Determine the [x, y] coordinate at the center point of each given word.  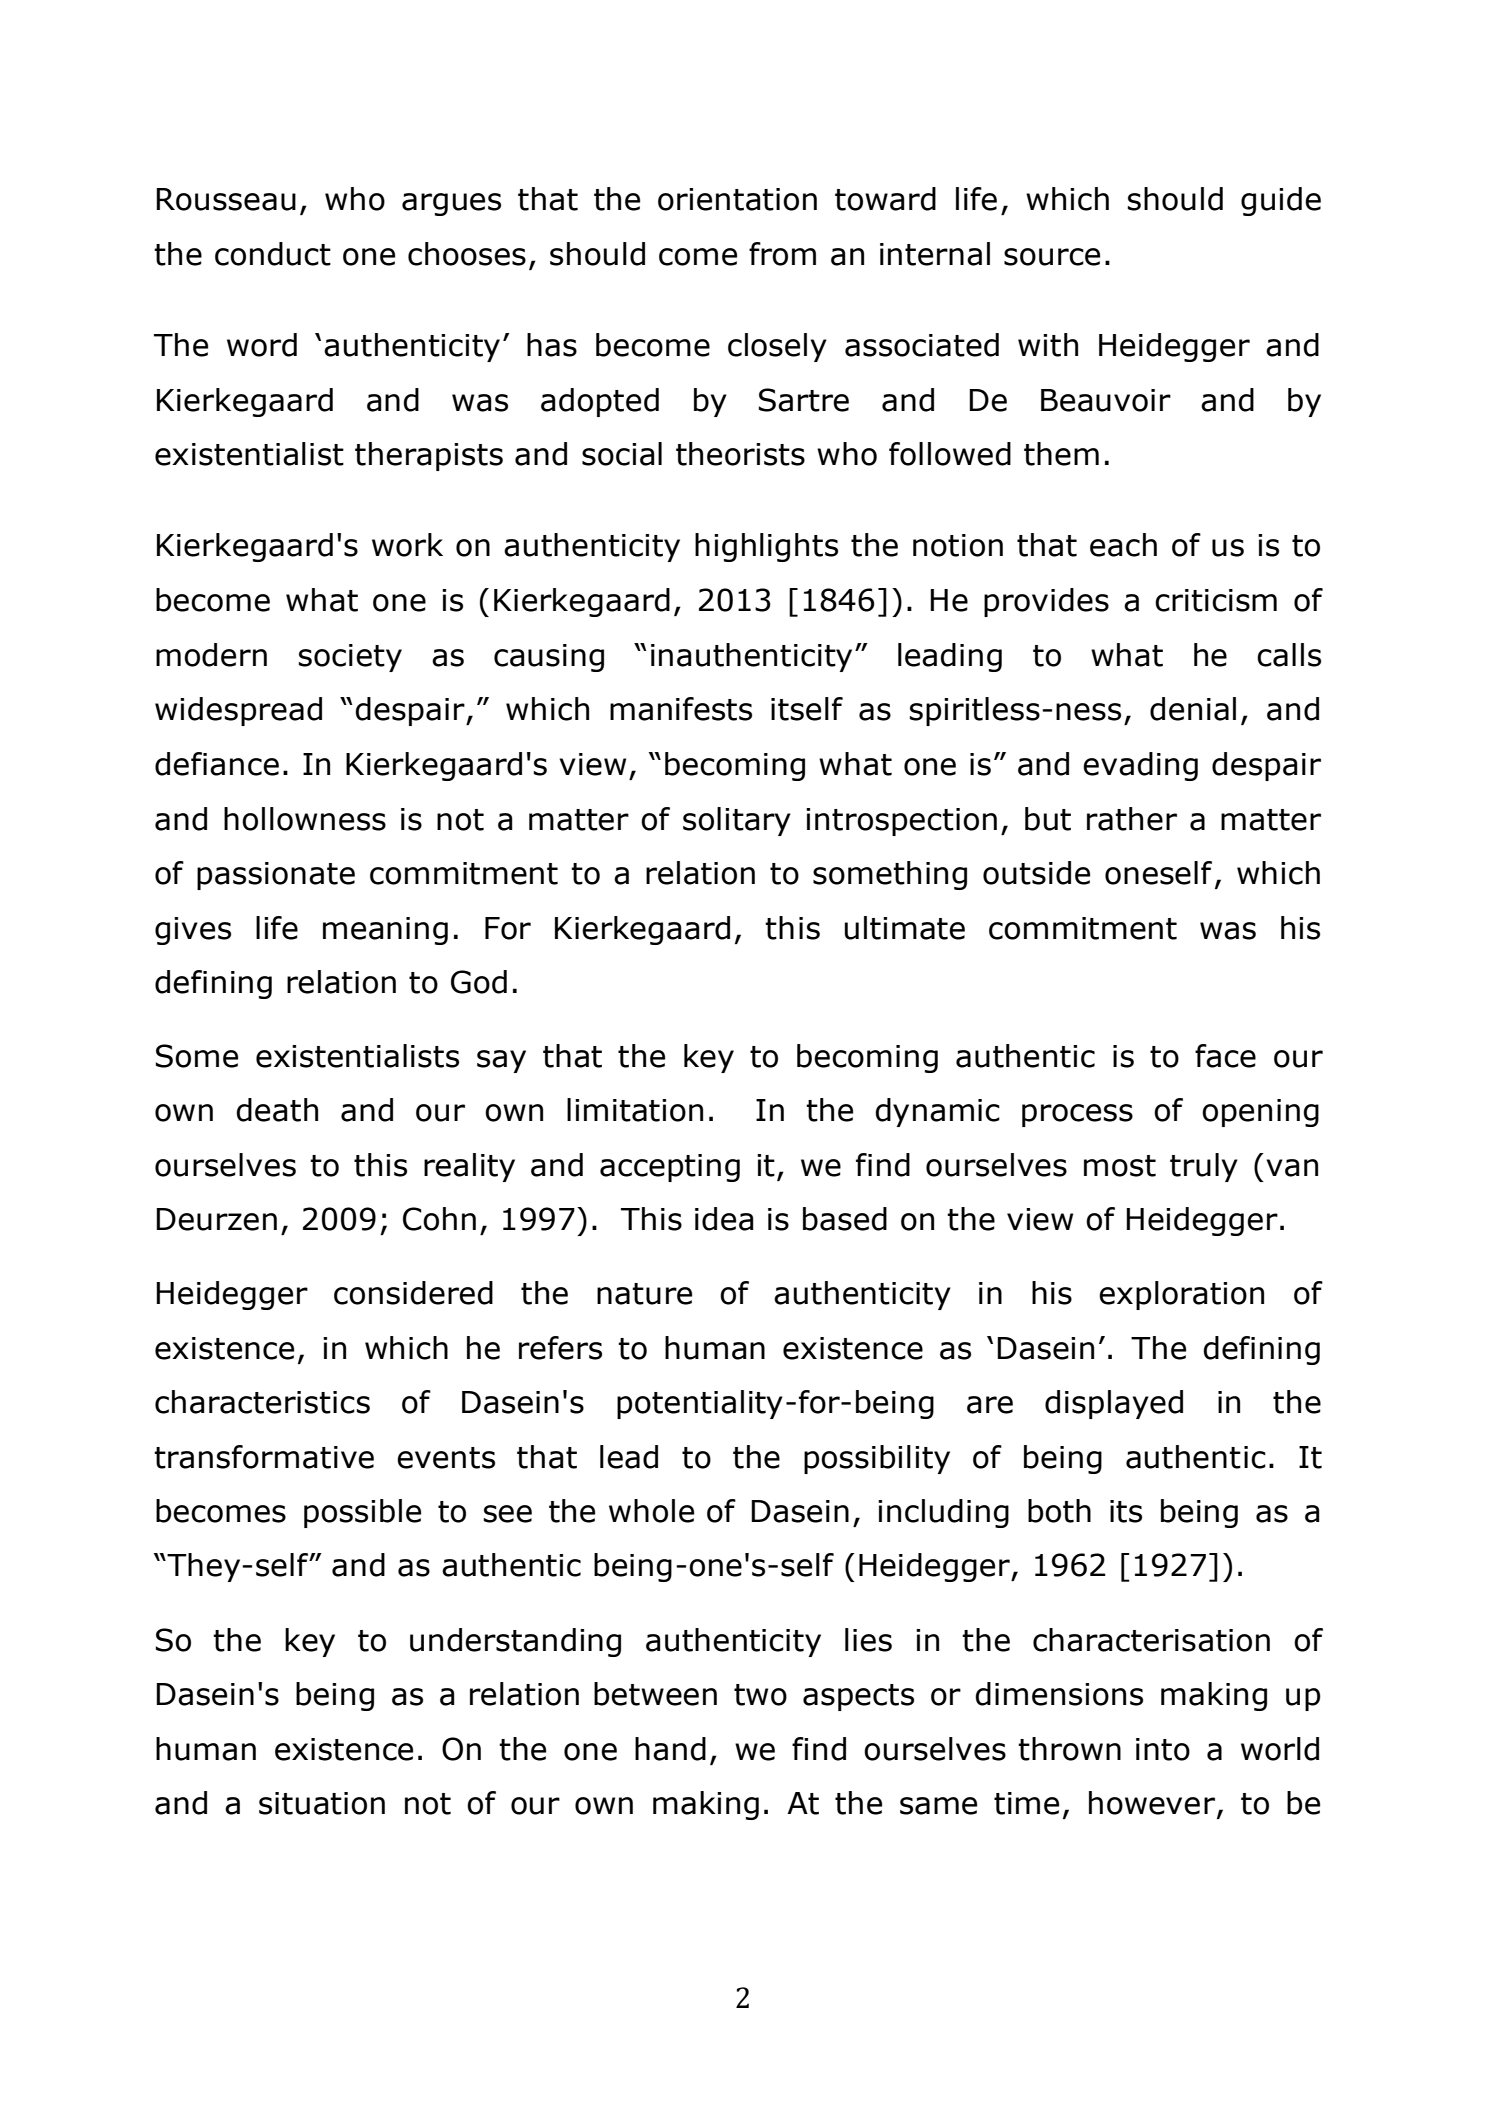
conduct [273, 254]
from [782, 254]
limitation [635, 1110]
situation [322, 1803]
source [1052, 257]
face [1225, 1056]
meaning [385, 931]
